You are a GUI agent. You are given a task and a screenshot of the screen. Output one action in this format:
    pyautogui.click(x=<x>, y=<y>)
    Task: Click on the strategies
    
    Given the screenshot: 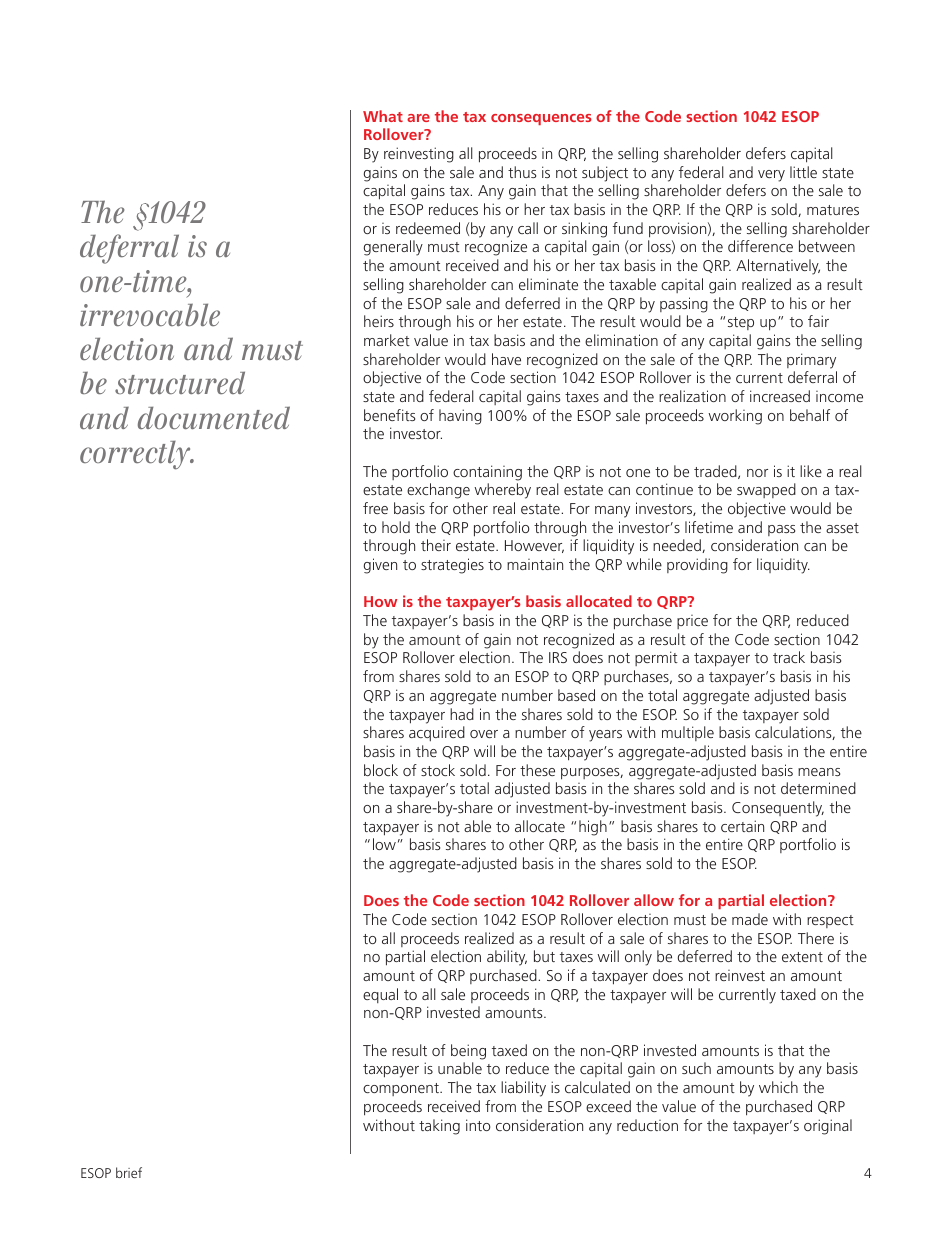 What is the action you would take?
    pyautogui.click(x=452, y=566)
